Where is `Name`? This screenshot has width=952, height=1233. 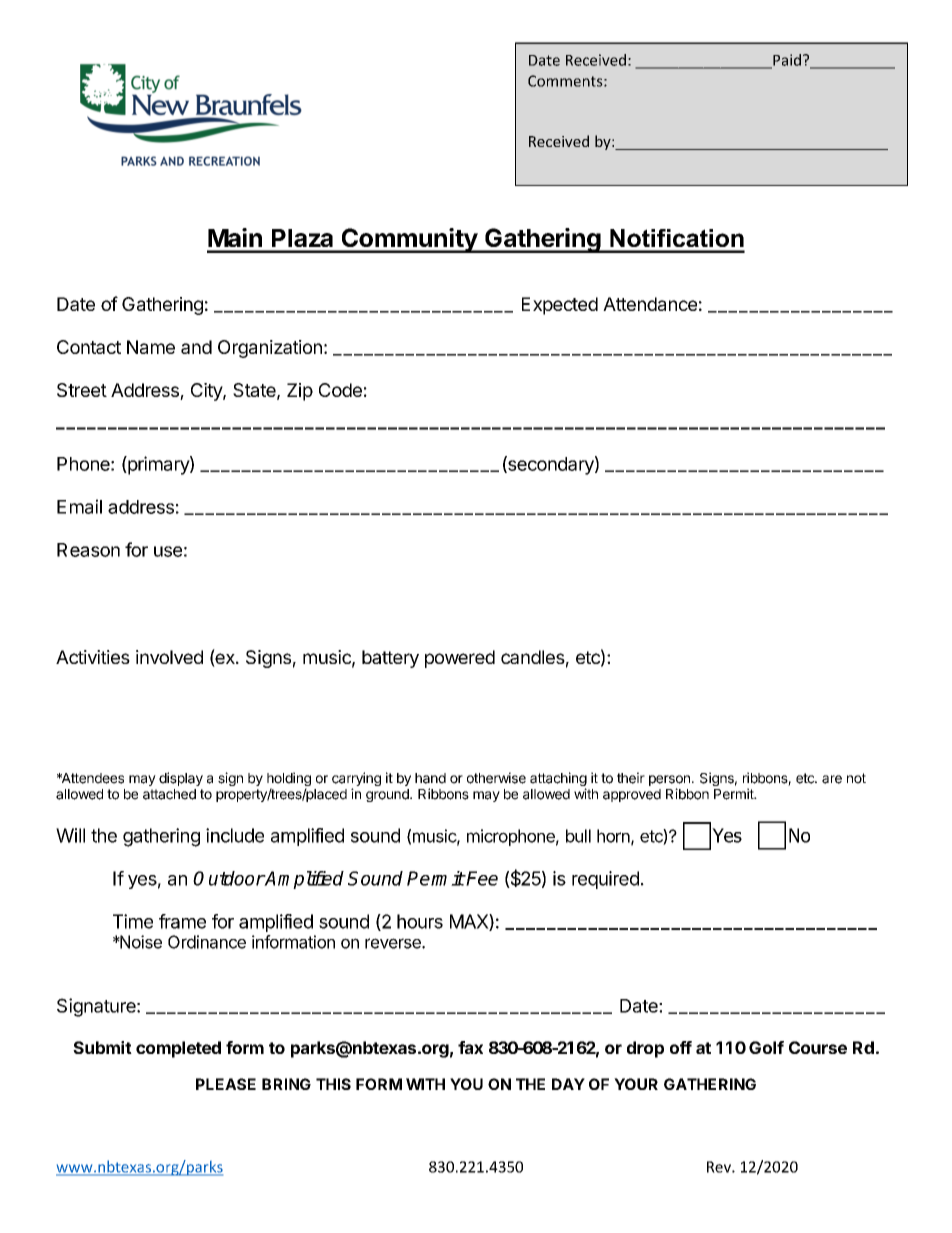
Name is located at coordinates (151, 347).
